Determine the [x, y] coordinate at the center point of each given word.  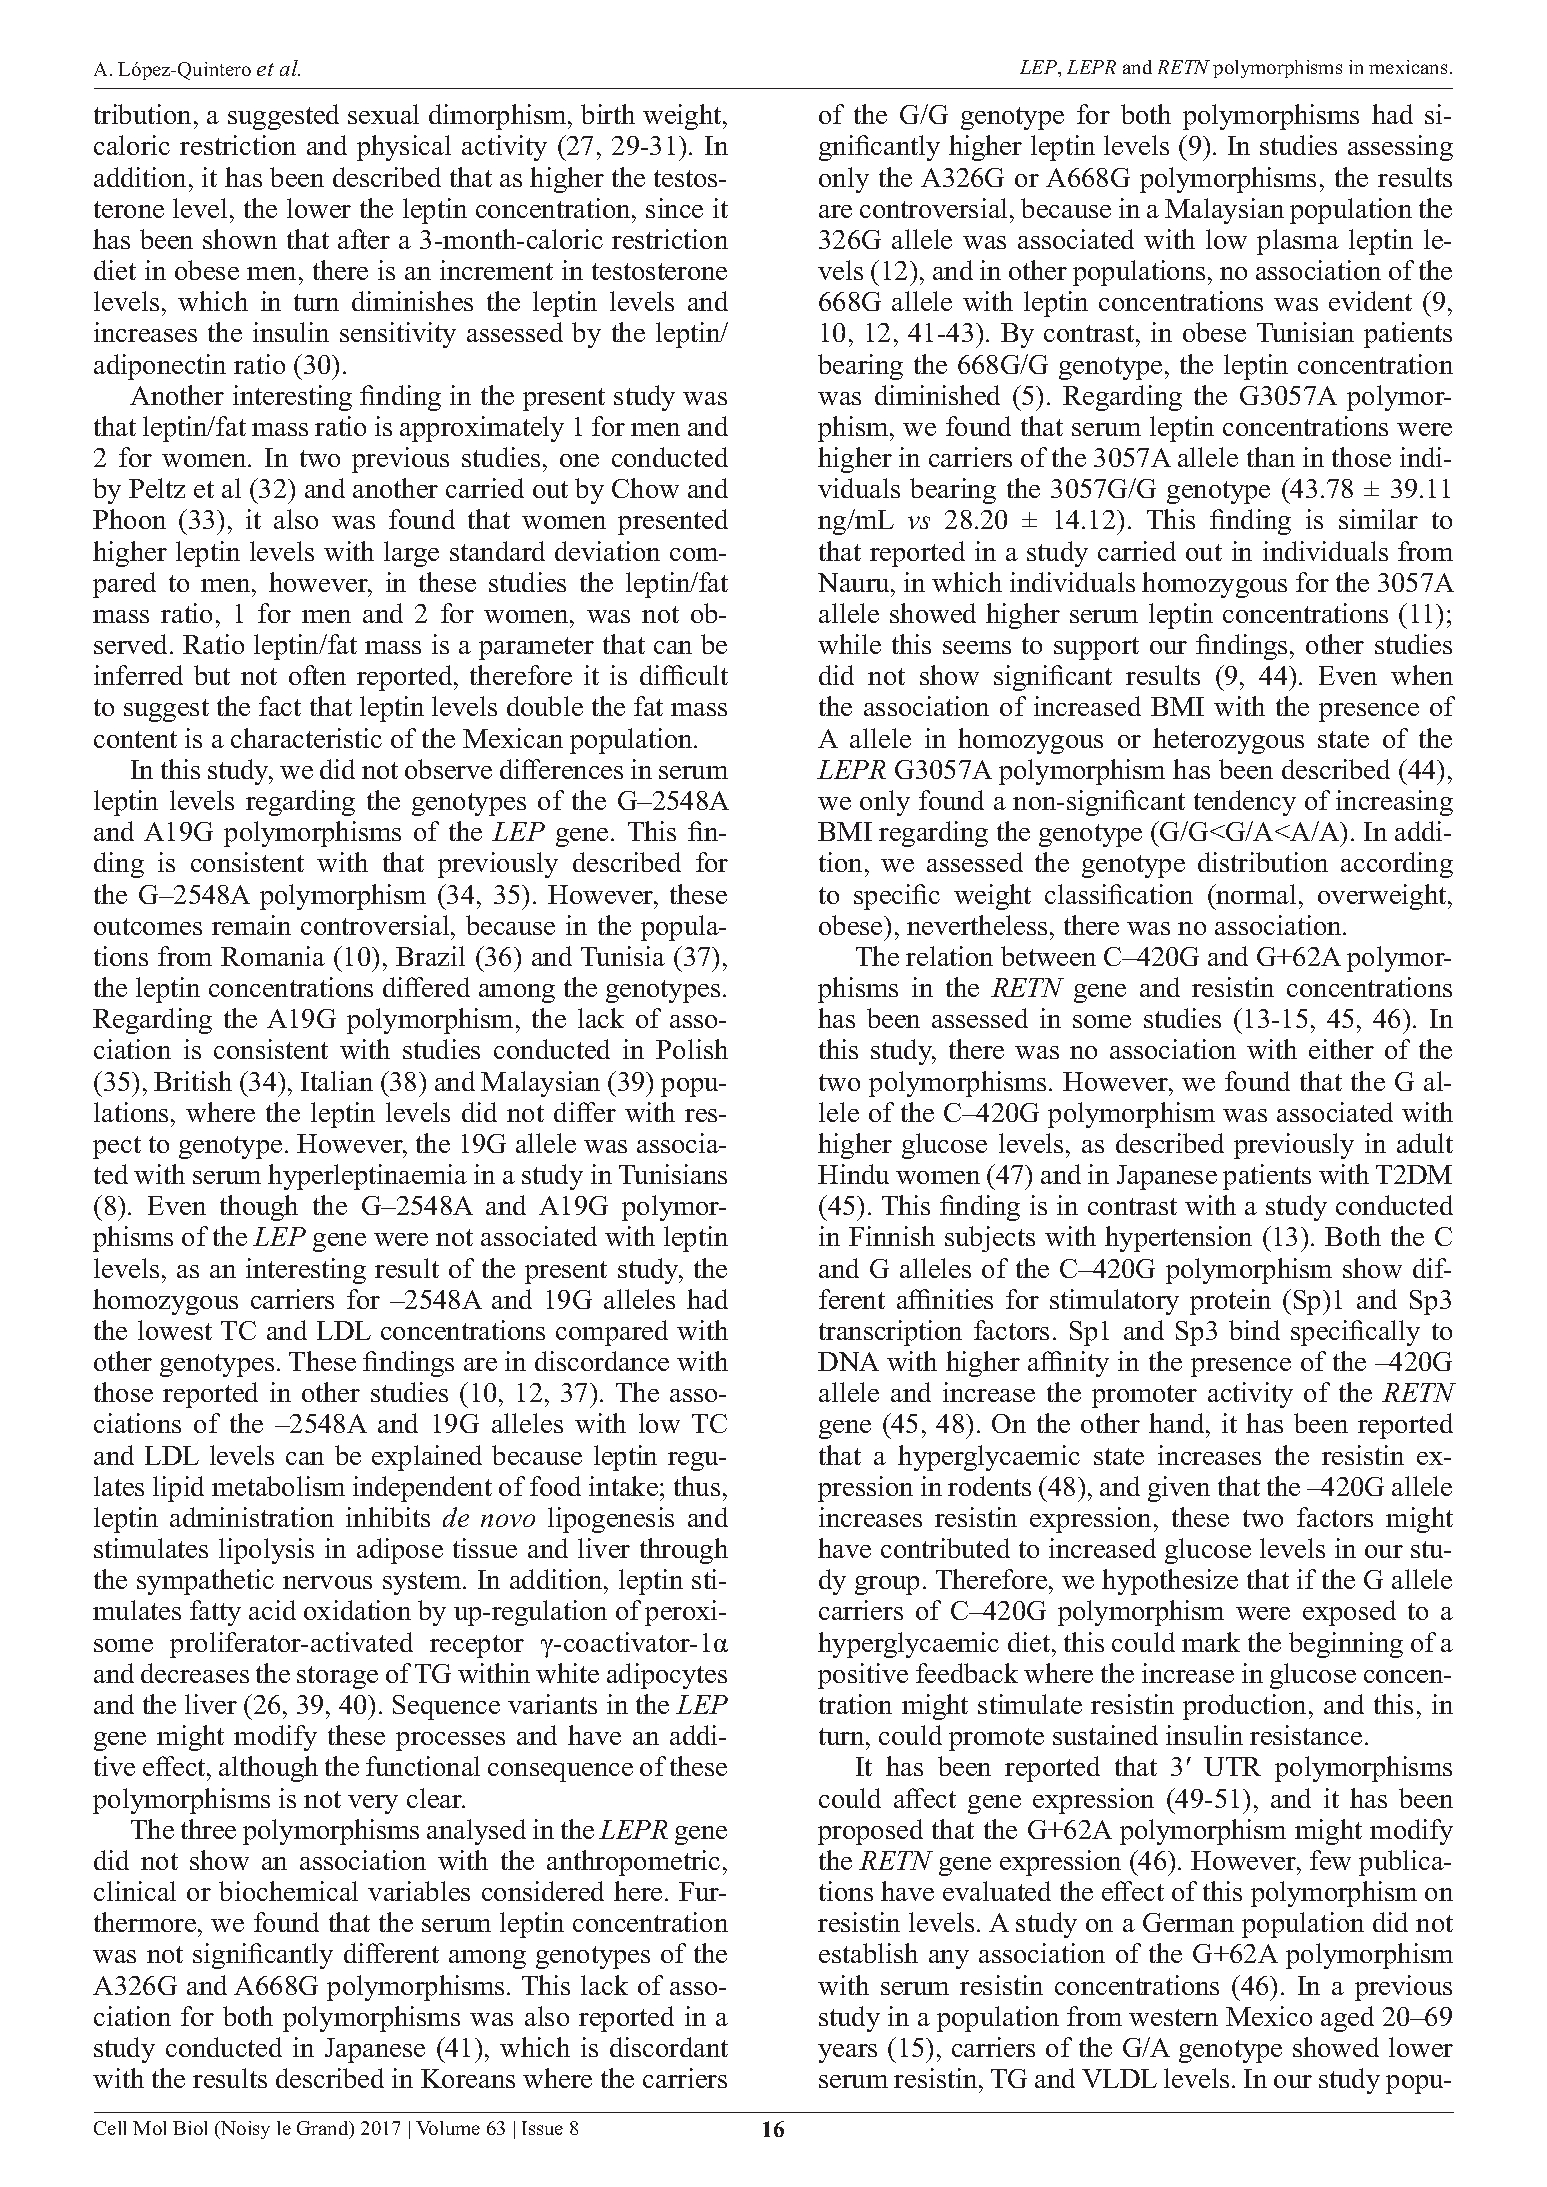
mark [1211, 1642]
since [674, 208]
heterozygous [1228, 741]
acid [272, 1610]
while [849, 644]
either [1341, 1049]
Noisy [244, 2130]
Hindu [853, 1174]
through [684, 1551]
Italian [337, 1081]
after [364, 239]
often [317, 675]
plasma [1298, 242]
